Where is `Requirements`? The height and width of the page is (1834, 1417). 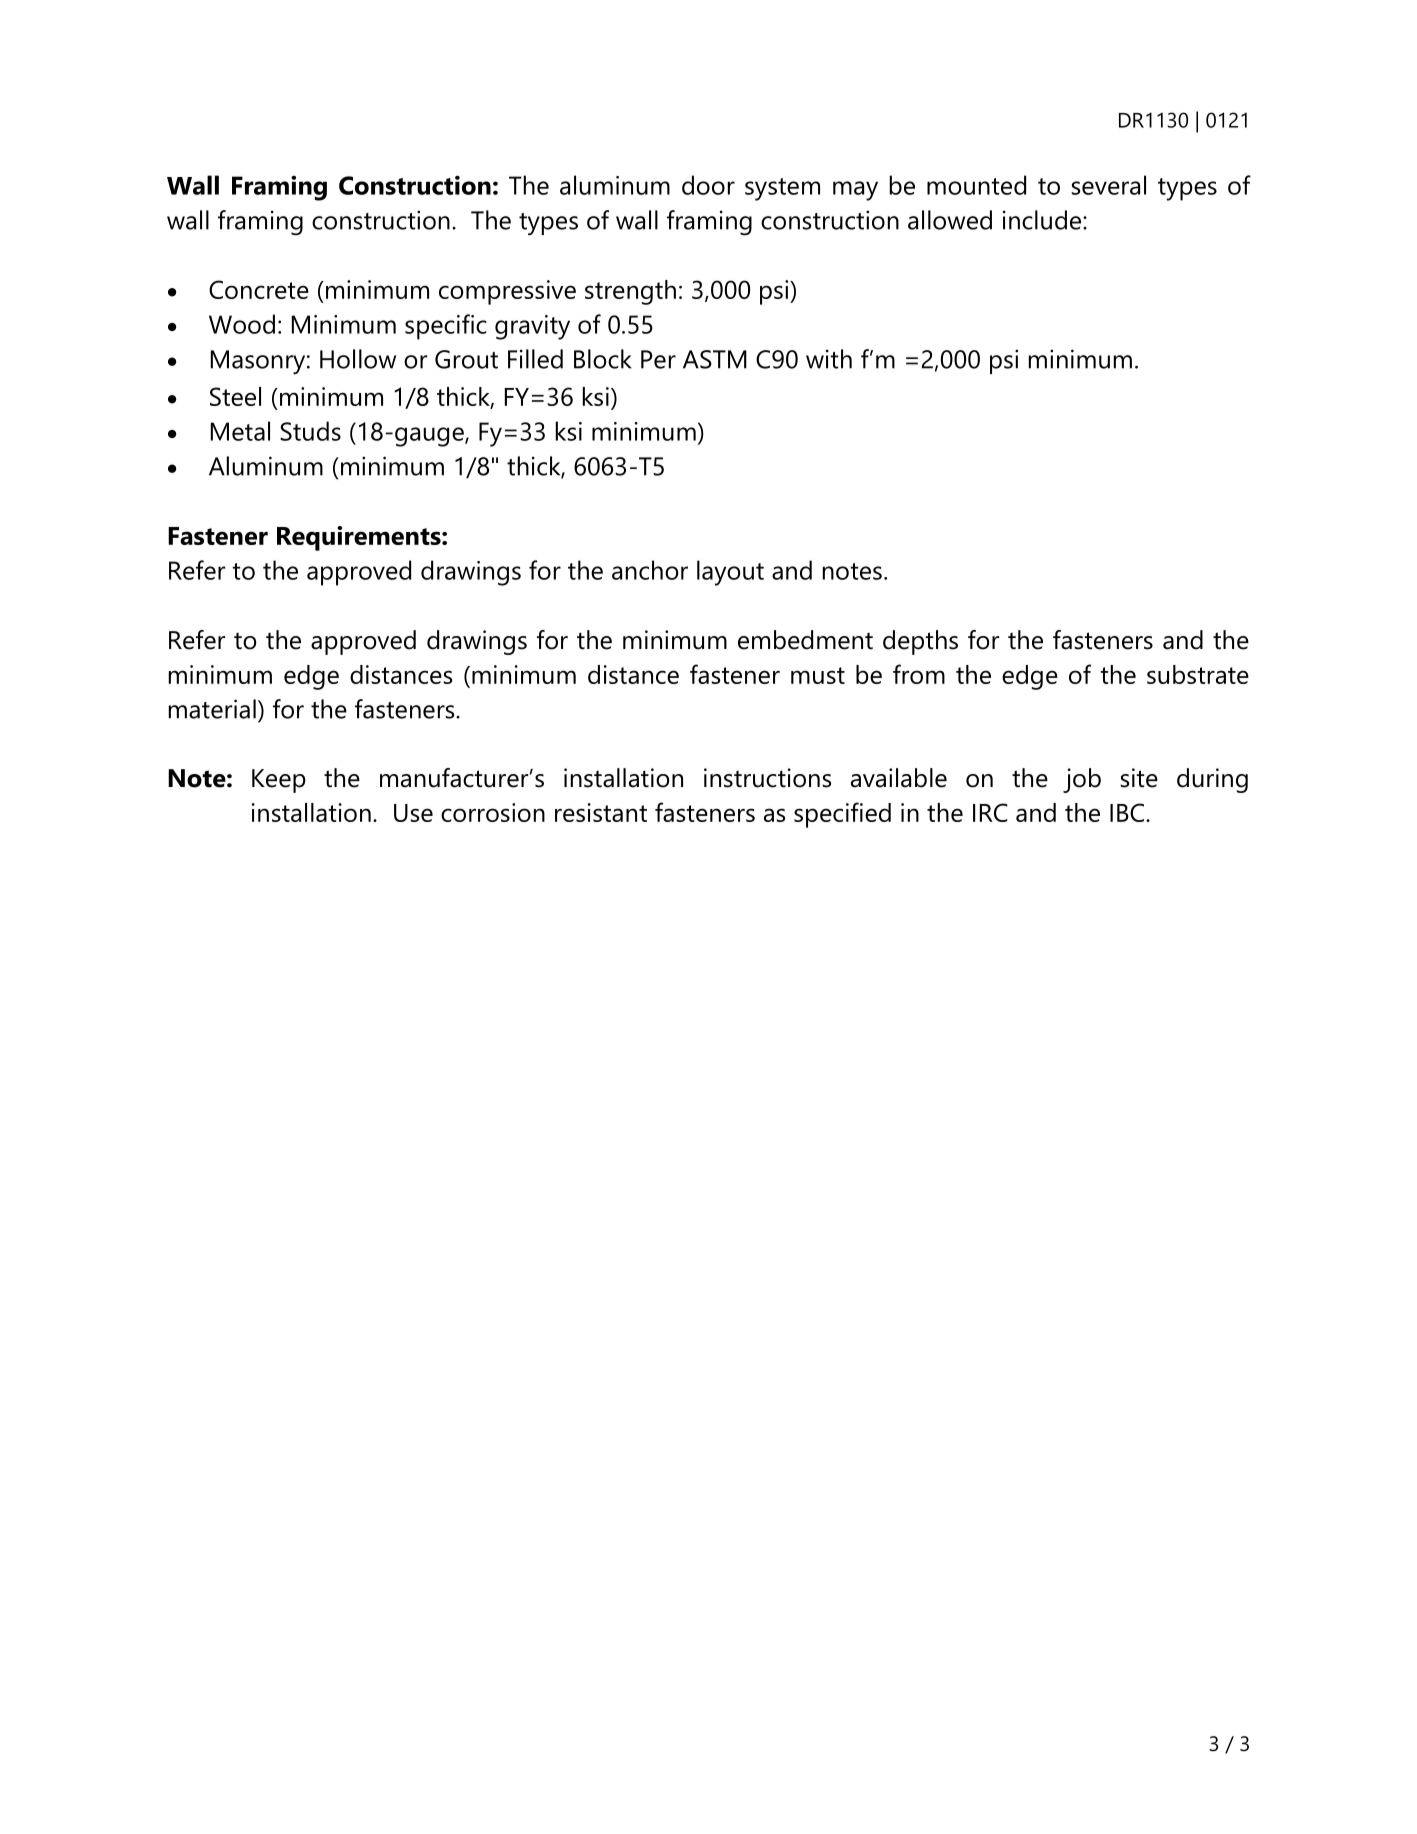 Requirements is located at coordinates (360, 538).
